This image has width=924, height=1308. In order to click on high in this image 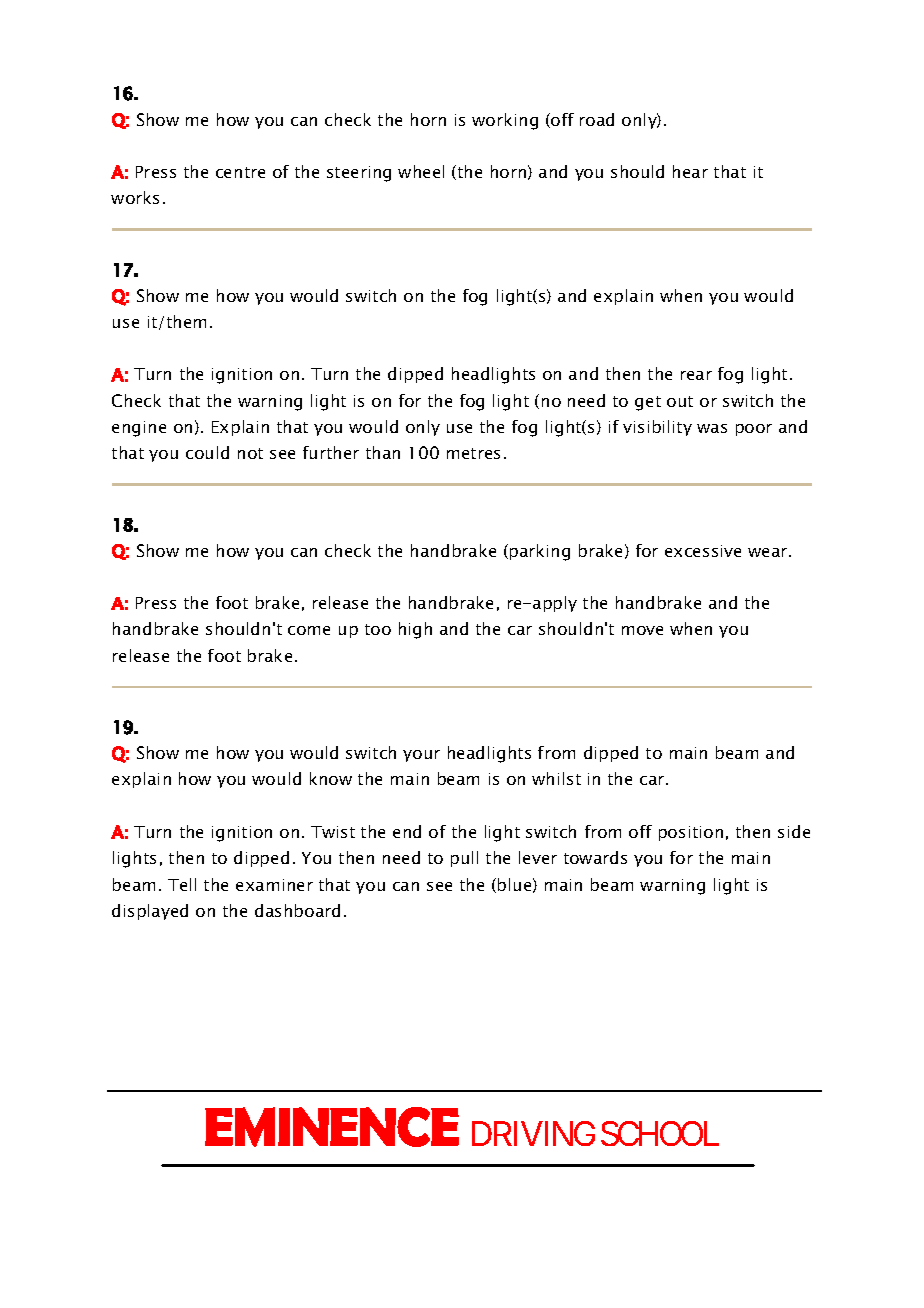, I will do `click(415, 630)`.
